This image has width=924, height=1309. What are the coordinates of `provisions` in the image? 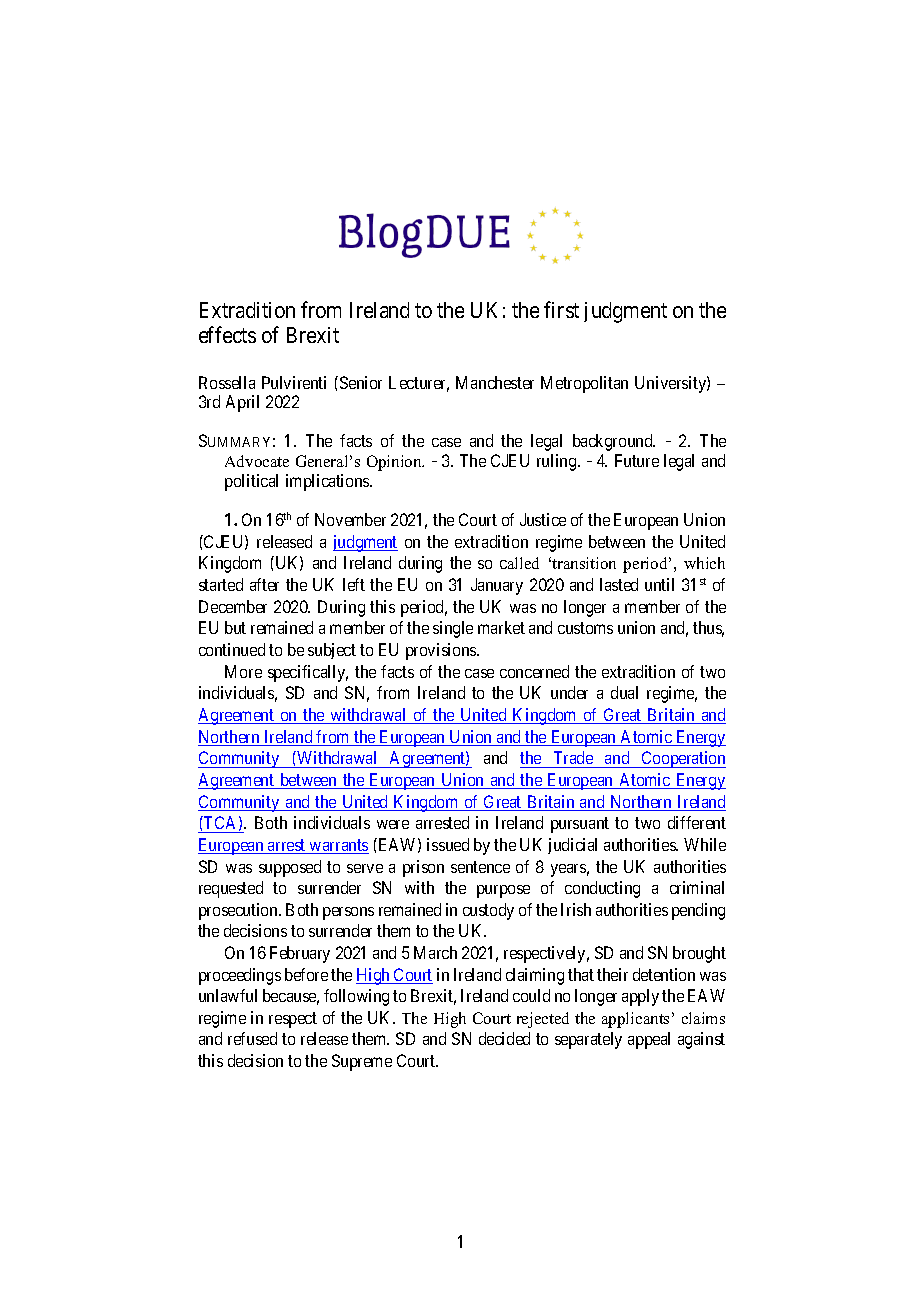 It's located at (442, 651).
